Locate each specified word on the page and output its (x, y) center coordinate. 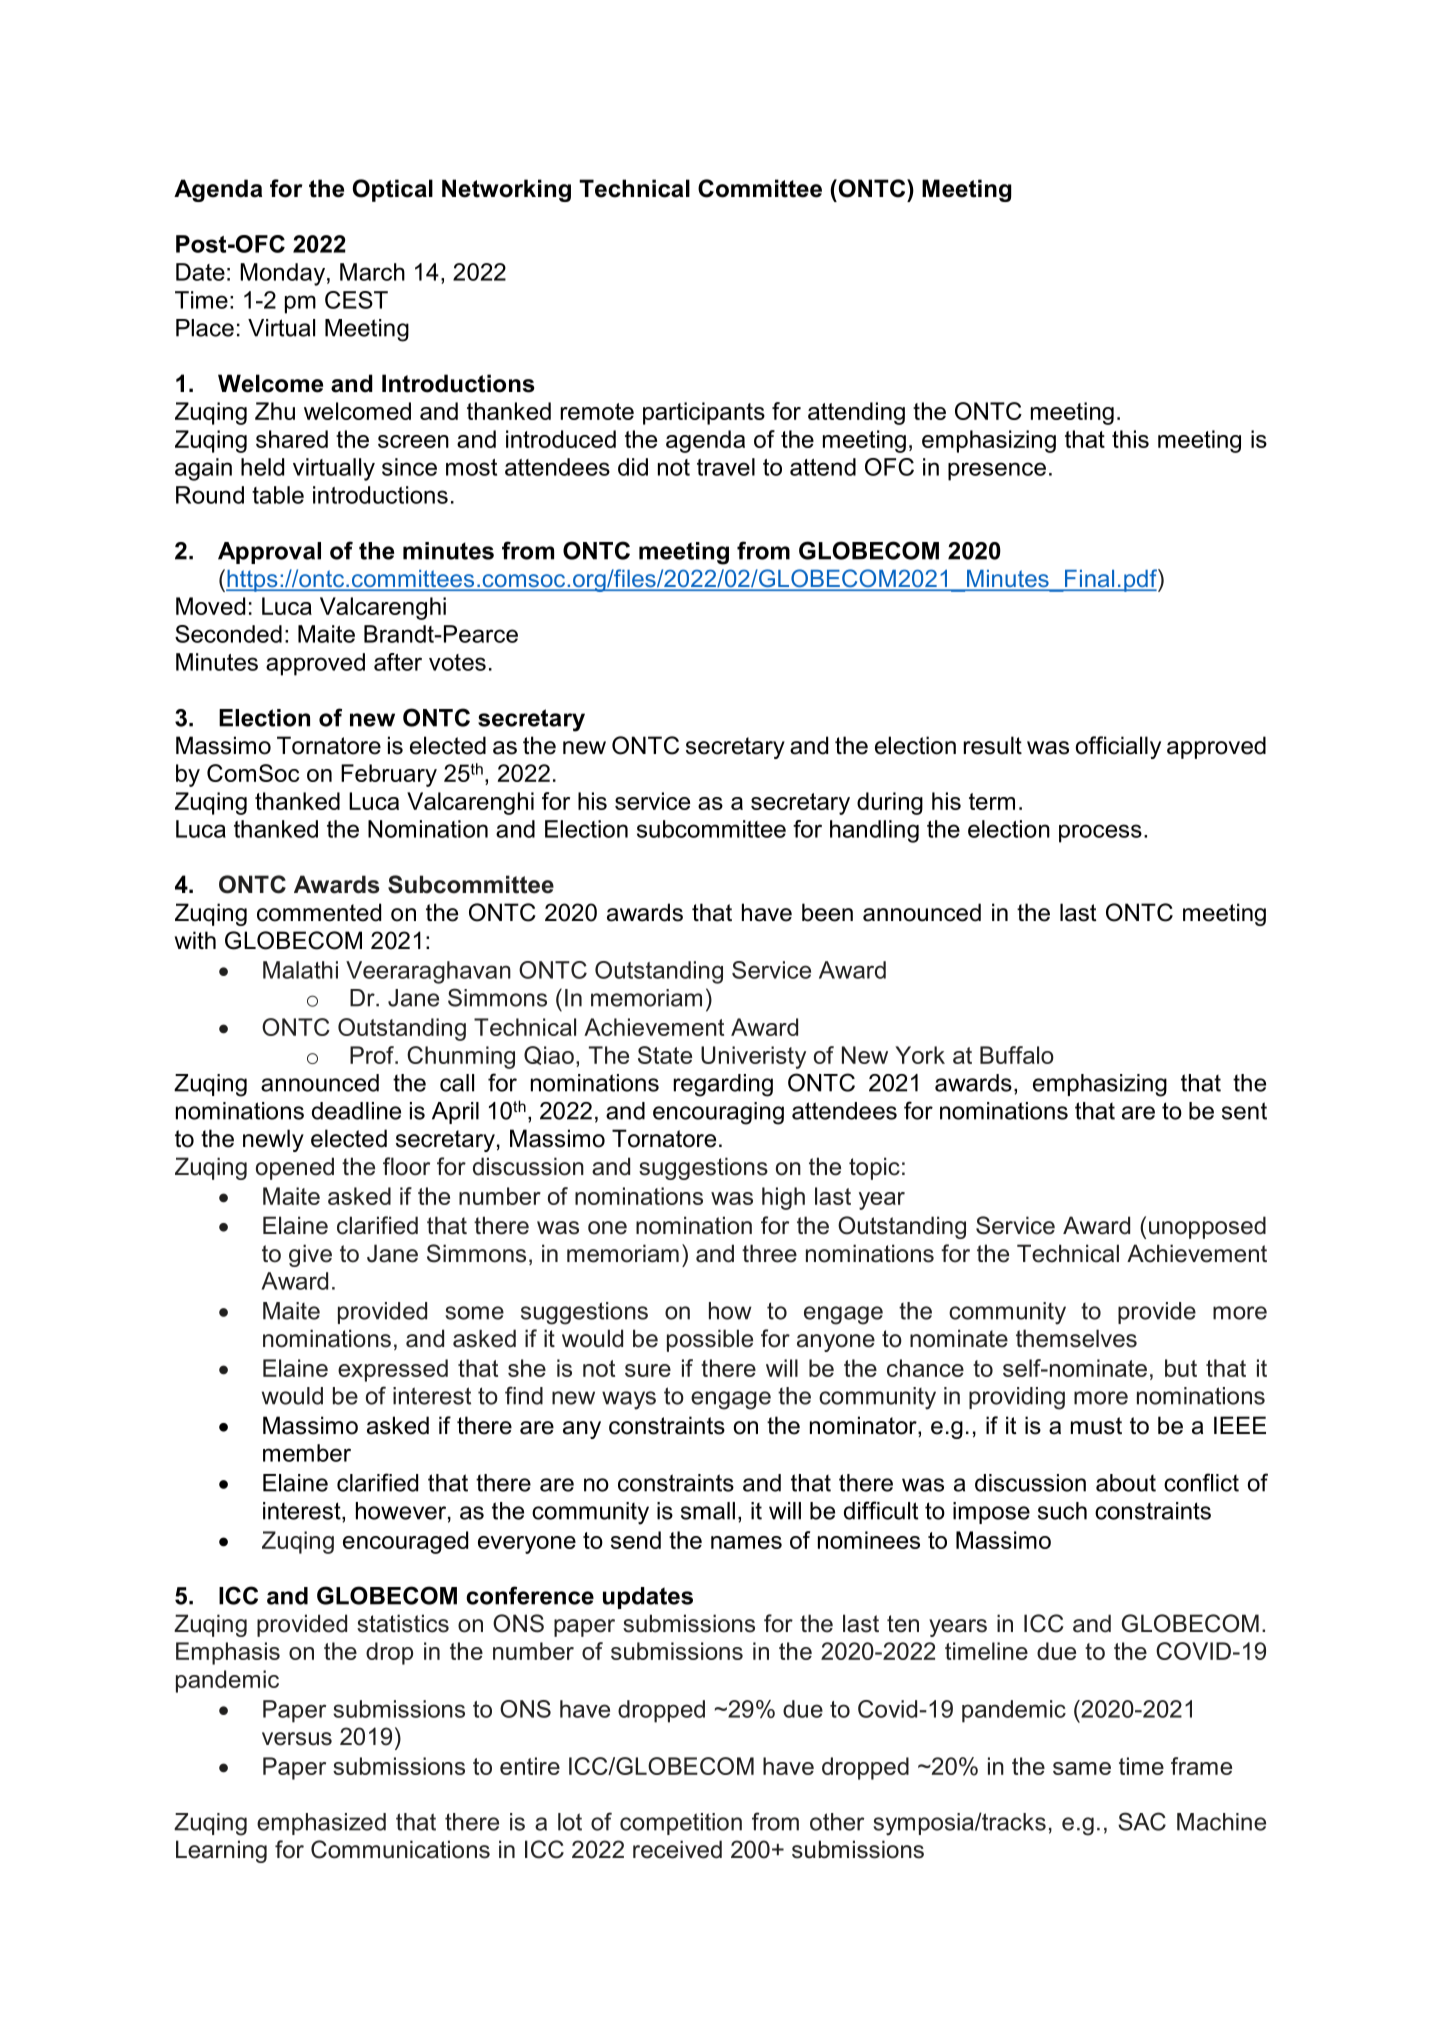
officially (1118, 747)
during (890, 803)
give (310, 1255)
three (769, 1253)
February (389, 775)
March (372, 272)
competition (681, 1824)
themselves (1076, 1338)
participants (704, 413)
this (1130, 439)
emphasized (321, 1824)
